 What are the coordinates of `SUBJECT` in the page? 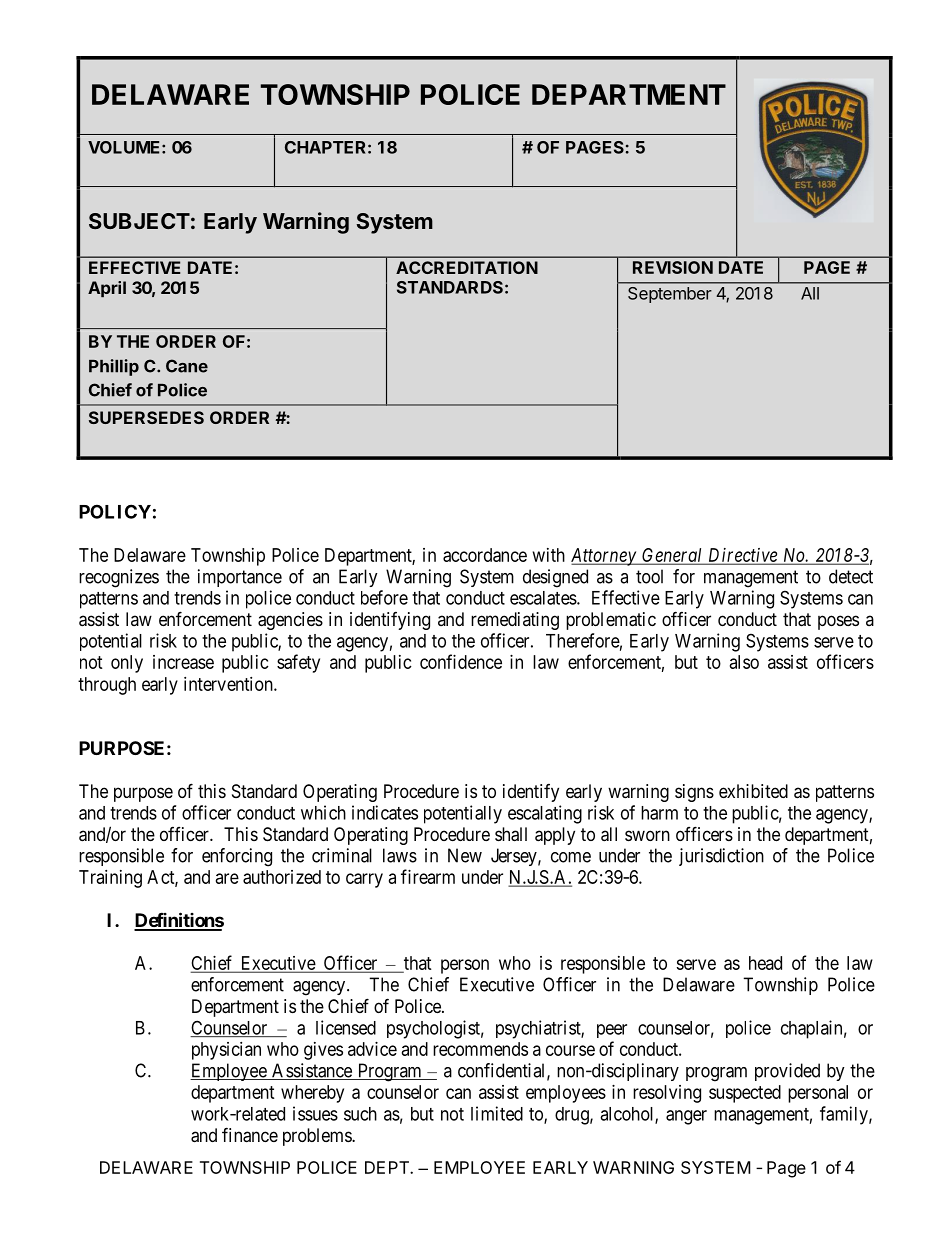 It's located at (139, 221).
